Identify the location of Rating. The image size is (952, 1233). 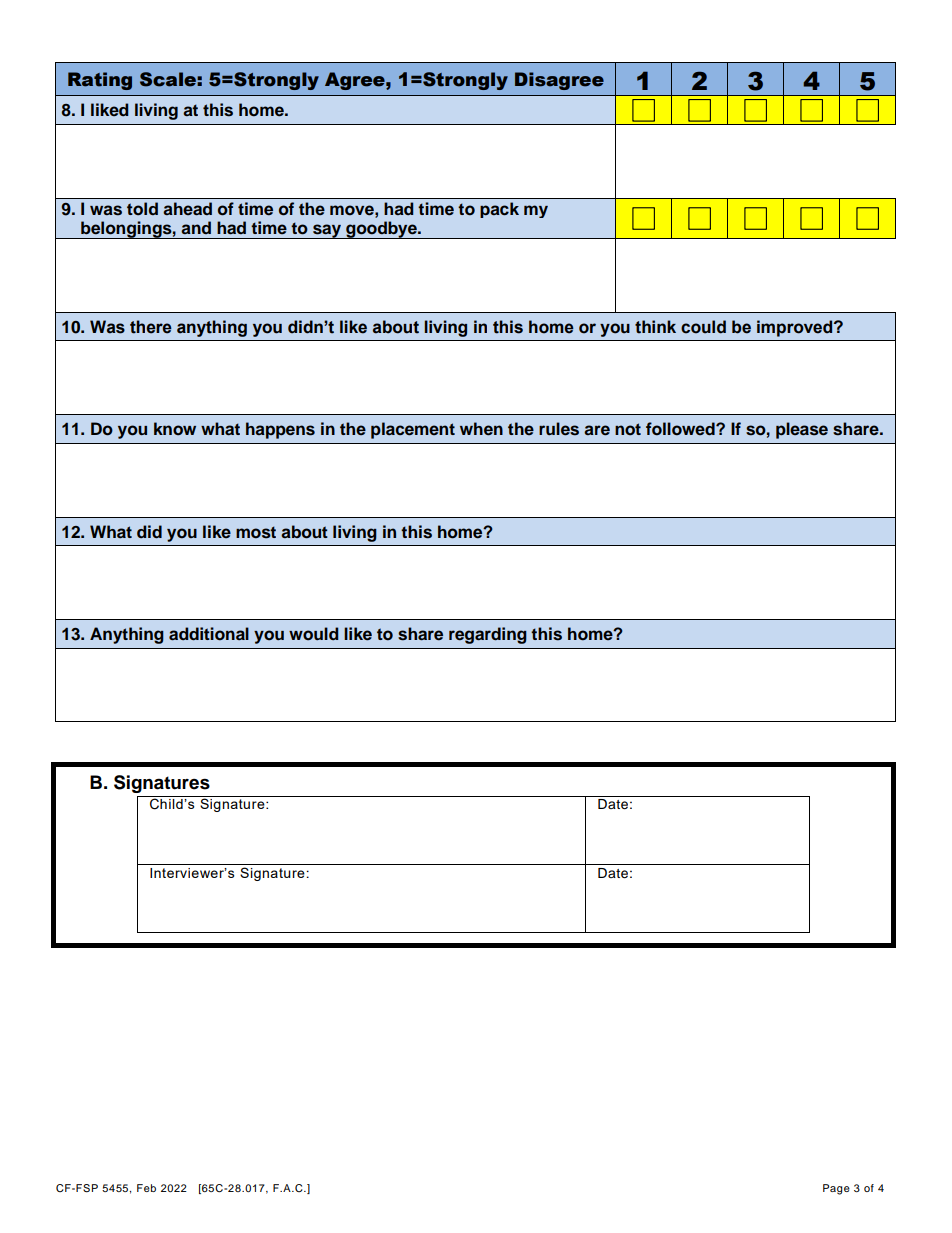
(100, 81).
